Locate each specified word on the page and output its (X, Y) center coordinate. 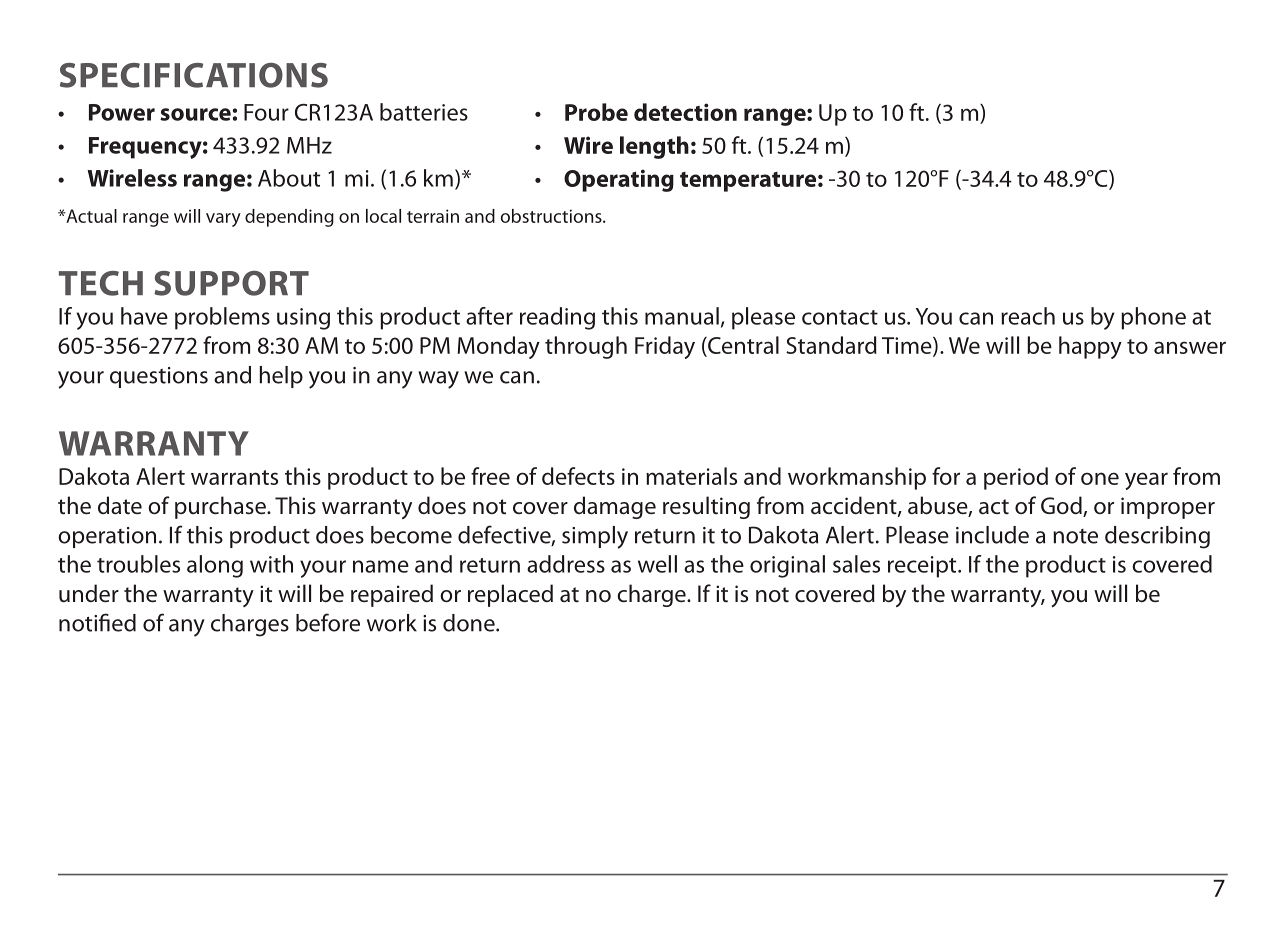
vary (223, 220)
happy (1090, 347)
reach (1028, 316)
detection (685, 112)
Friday (665, 347)
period (1016, 478)
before (328, 622)
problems (222, 318)
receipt (923, 567)
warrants (234, 477)
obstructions (552, 216)
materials (691, 476)
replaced (510, 595)
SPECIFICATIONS (194, 75)
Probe (596, 112)
